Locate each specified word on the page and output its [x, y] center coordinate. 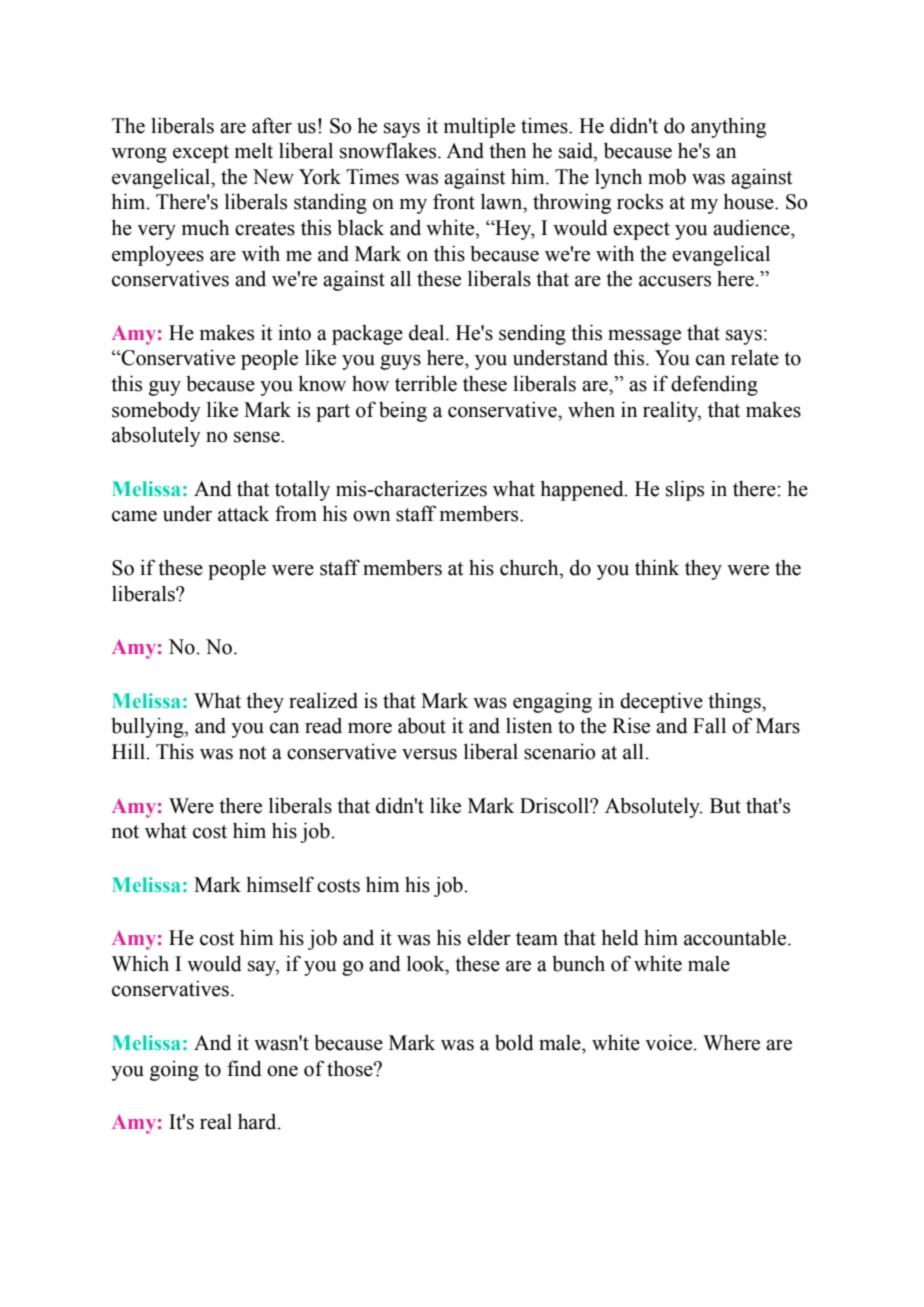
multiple [479, 127]
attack [243, 513]
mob [667, 176]
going [174, 1070]
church [530, 567]
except [201, 154]
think [657, 567]
